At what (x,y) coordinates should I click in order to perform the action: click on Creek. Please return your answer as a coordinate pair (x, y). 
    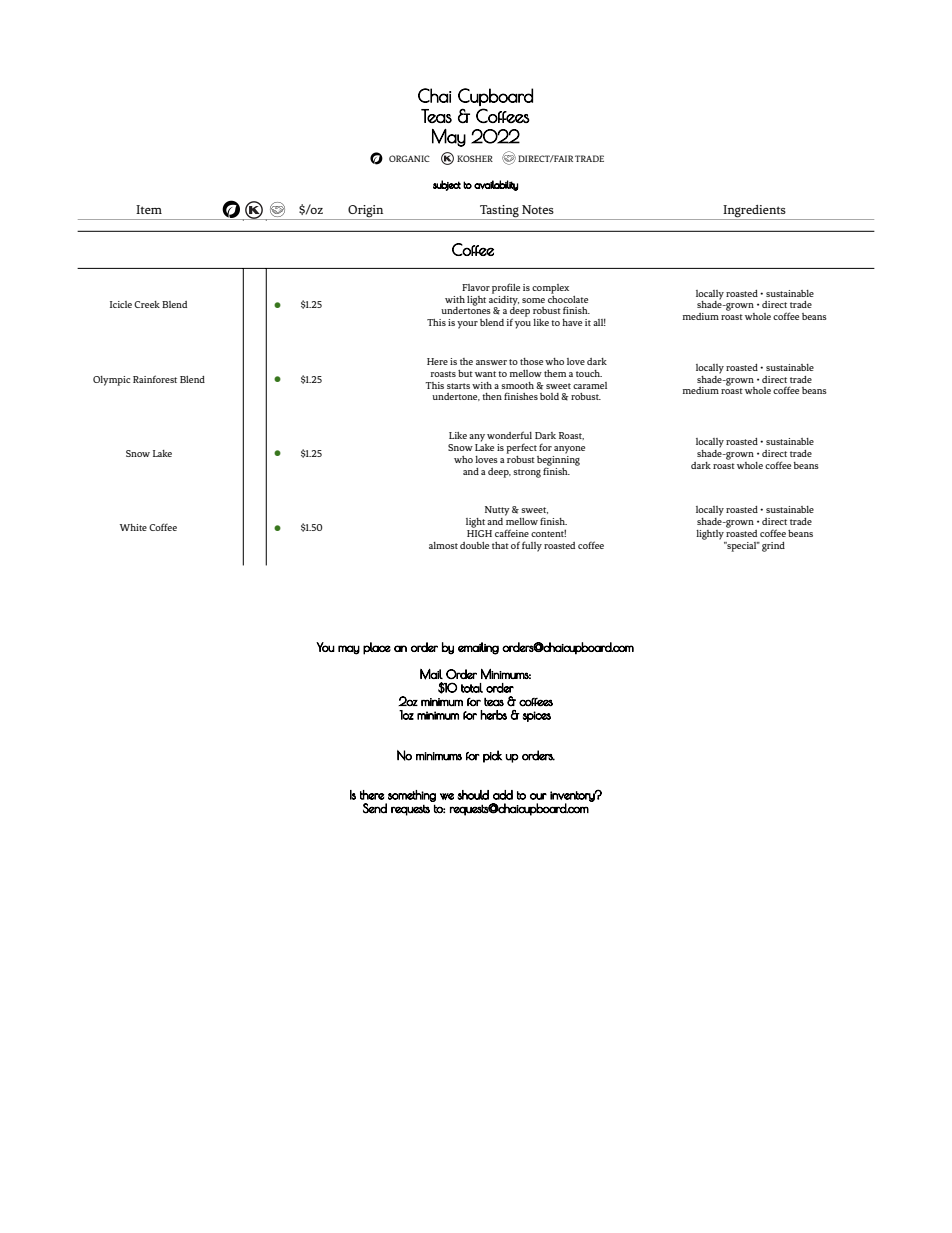
    Looking at the image, I should click on (147, 304).
